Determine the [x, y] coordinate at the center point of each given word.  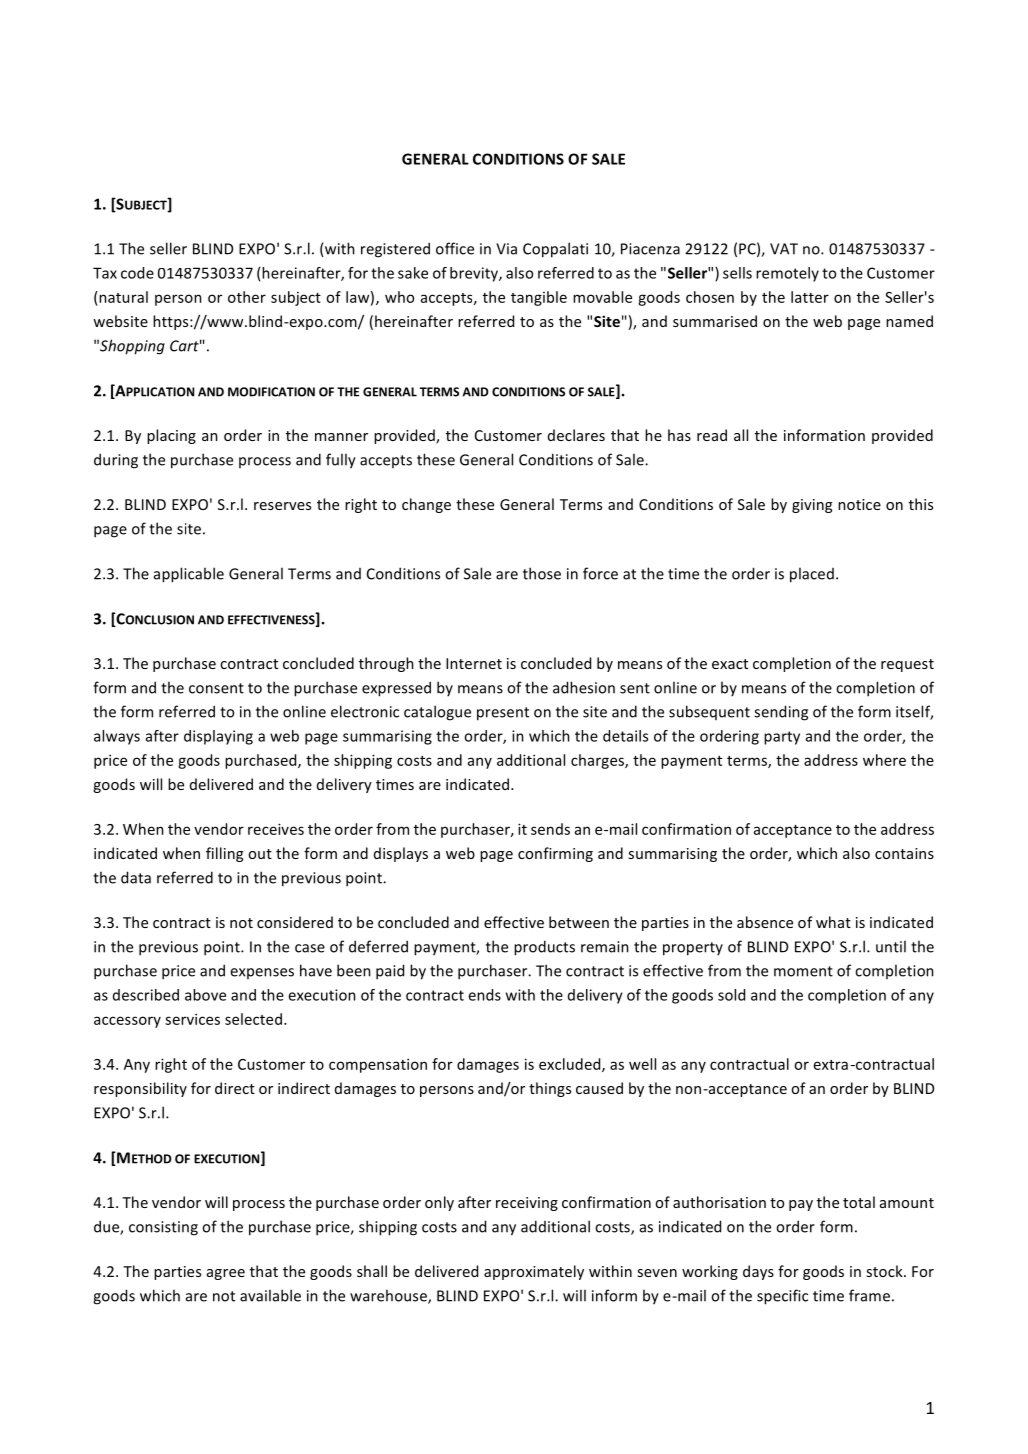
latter [810, 297]
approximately [534, 1272]
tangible [539, 298]
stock [885, 1271]
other [247, 297]
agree [226, 1274]
